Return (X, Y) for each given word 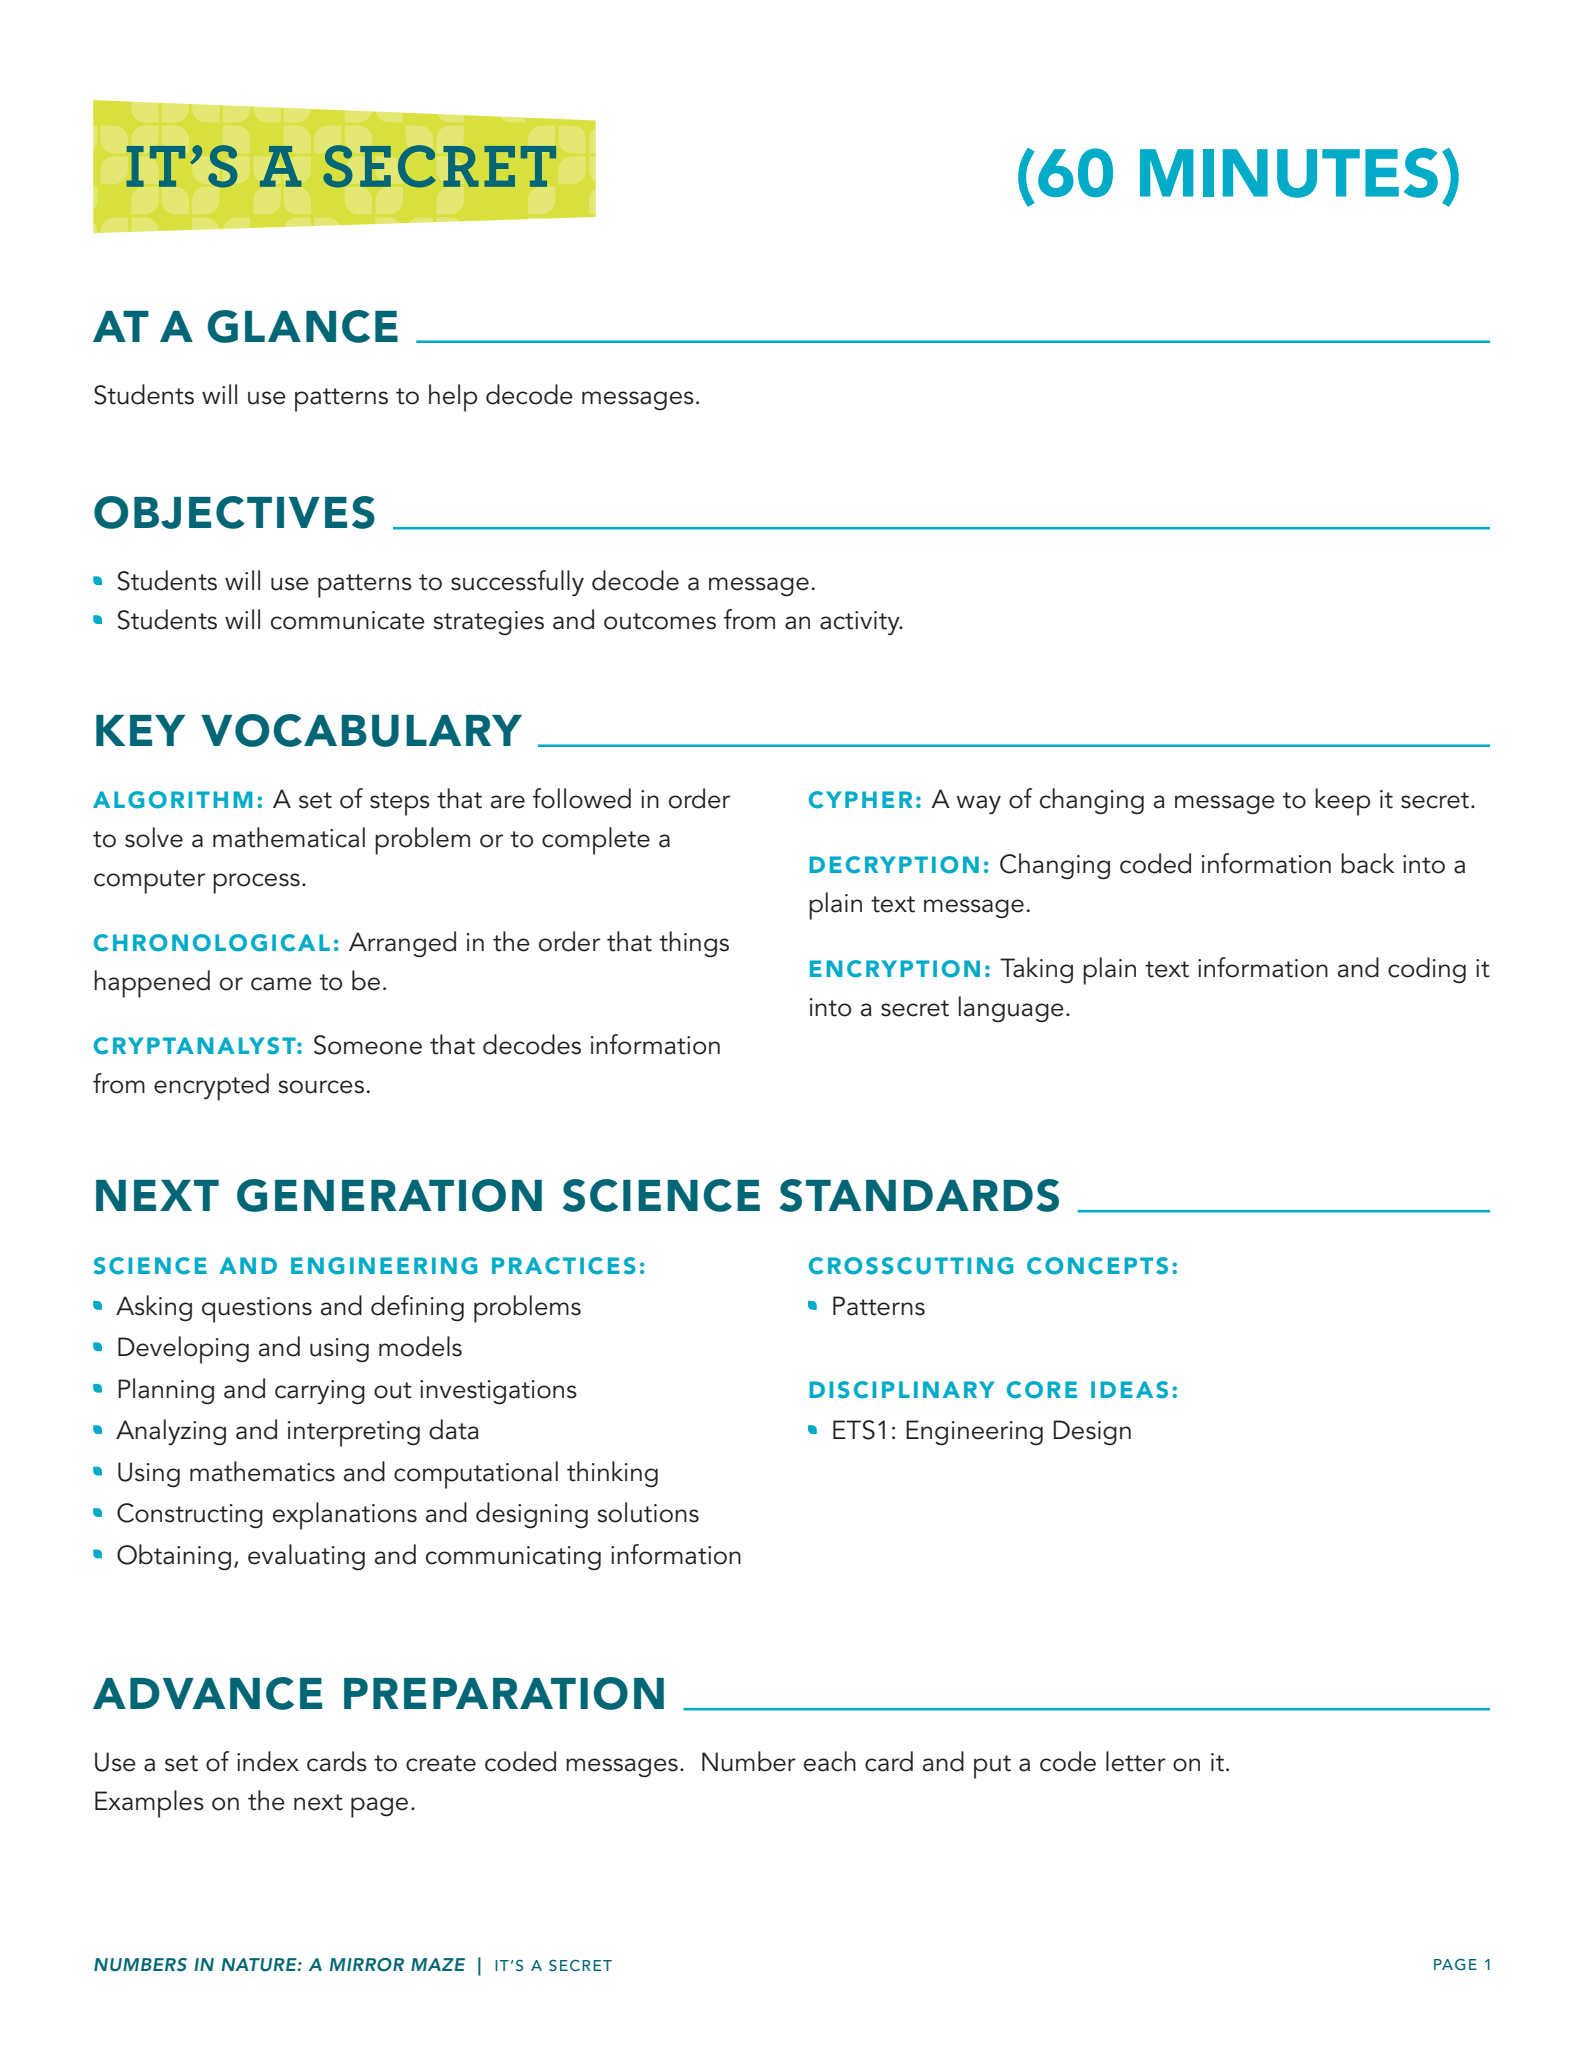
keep (1342, 802)
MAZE (438, 1964)
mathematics (262, 1471)
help (453, 398)
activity (861, 623)
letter (1136, 1761)
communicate (348, 620)
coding (1427, 970)
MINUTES (1289, 173)
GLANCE (303, 326)
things (694, 944)
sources (321, 1087)
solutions (648, 1512)
